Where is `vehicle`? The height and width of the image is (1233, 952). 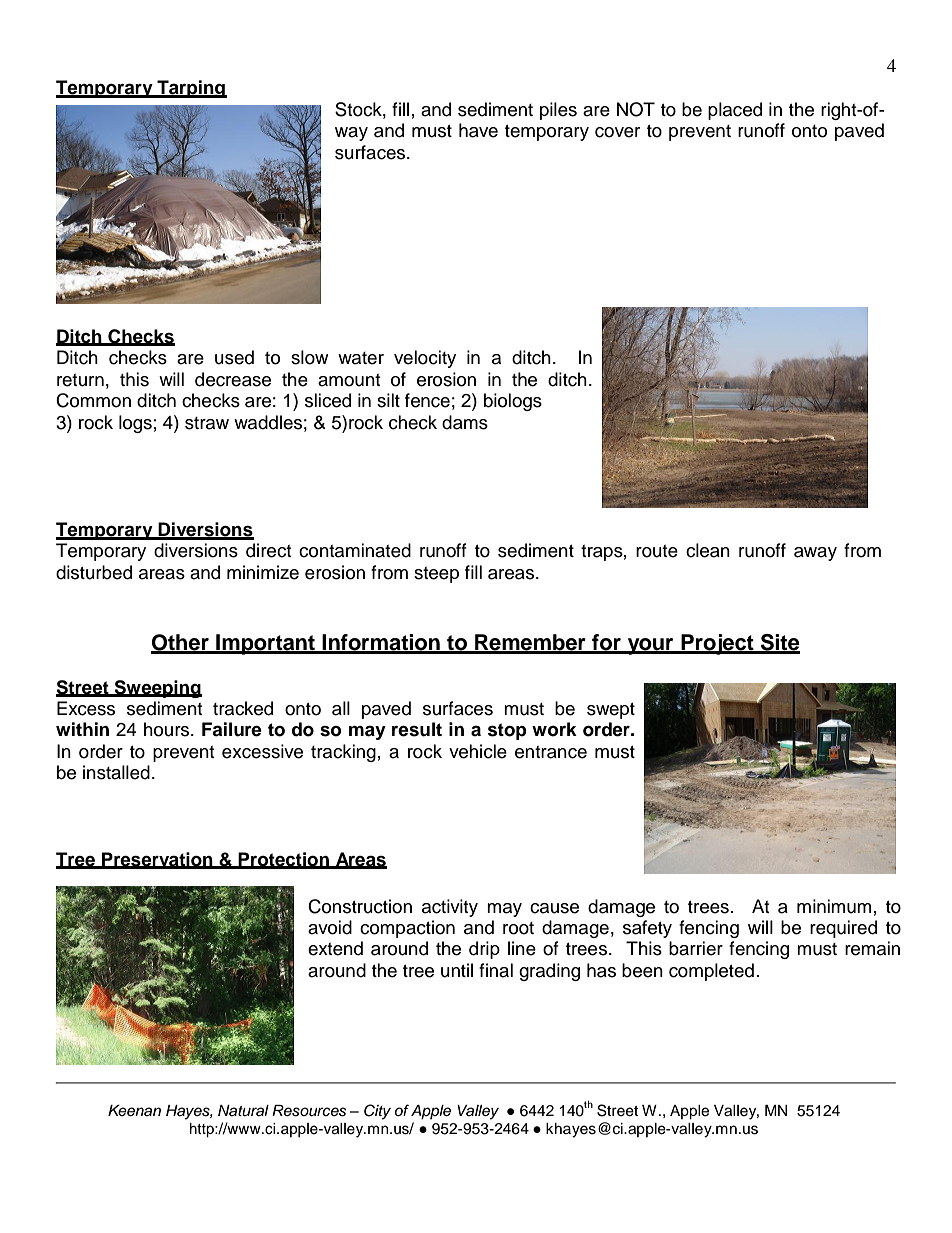 vehicle is located at coordinates (478, 751).
